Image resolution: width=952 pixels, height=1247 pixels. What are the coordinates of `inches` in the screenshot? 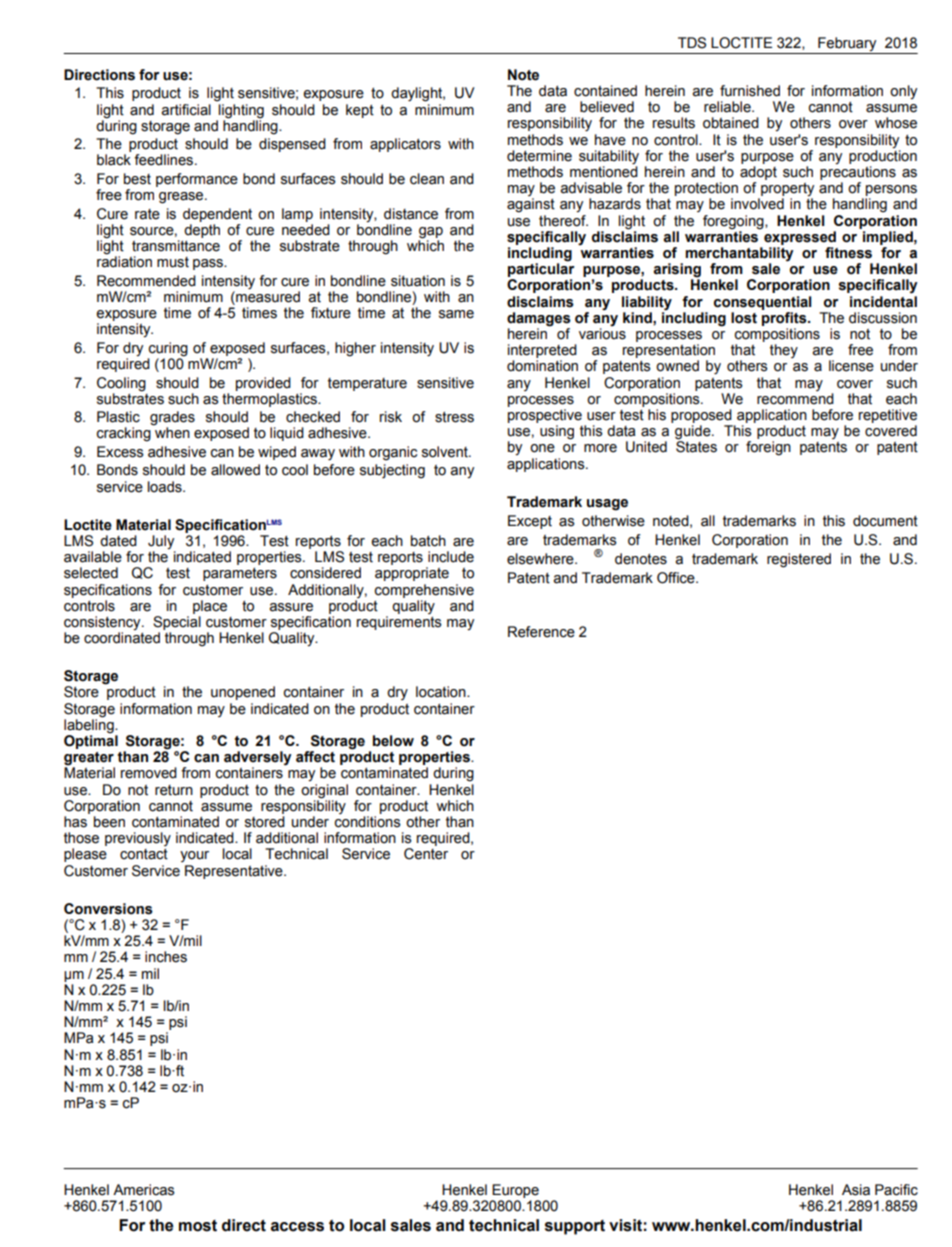 It's located at (166, 957).
